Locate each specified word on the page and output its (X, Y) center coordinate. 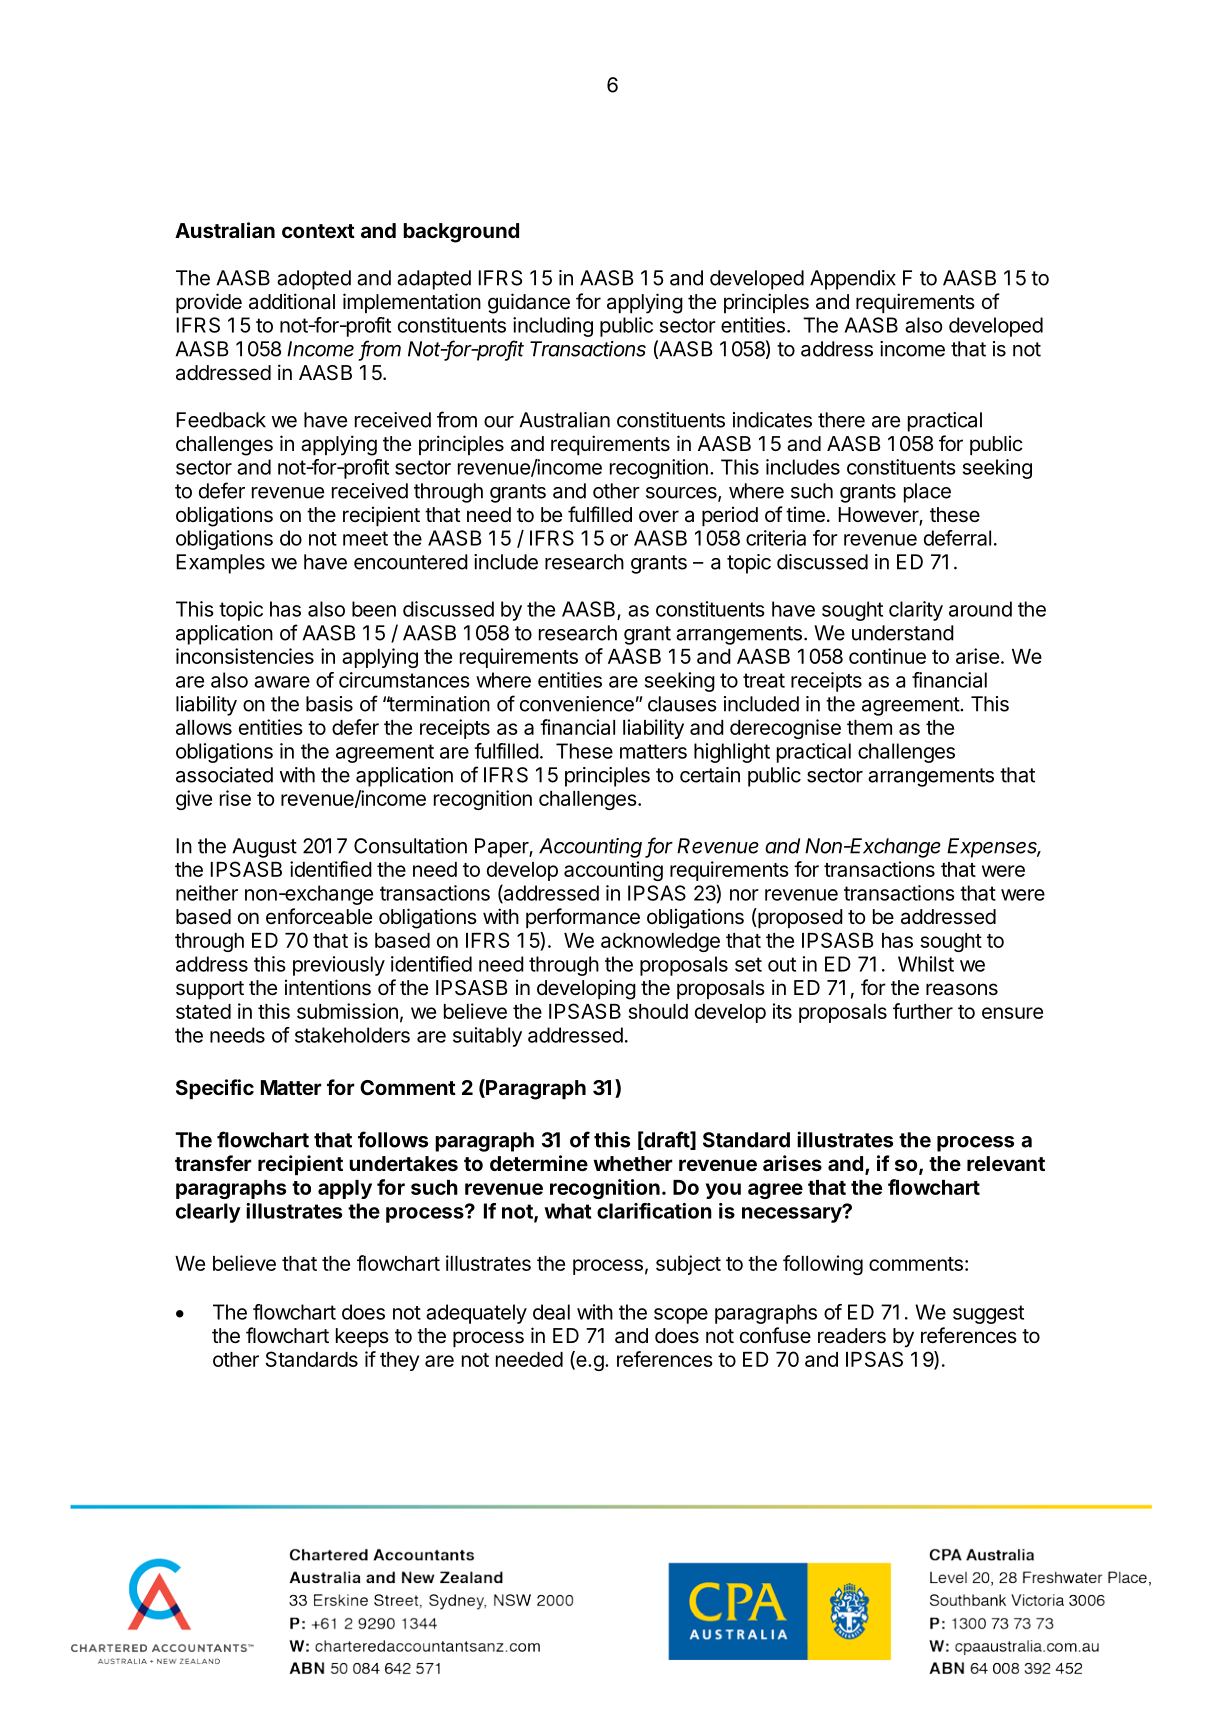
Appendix (853, 280)
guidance (529, 303)
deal (551, 1312)
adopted (314, 280)
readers (852, 1336)
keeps (362, 1337)
